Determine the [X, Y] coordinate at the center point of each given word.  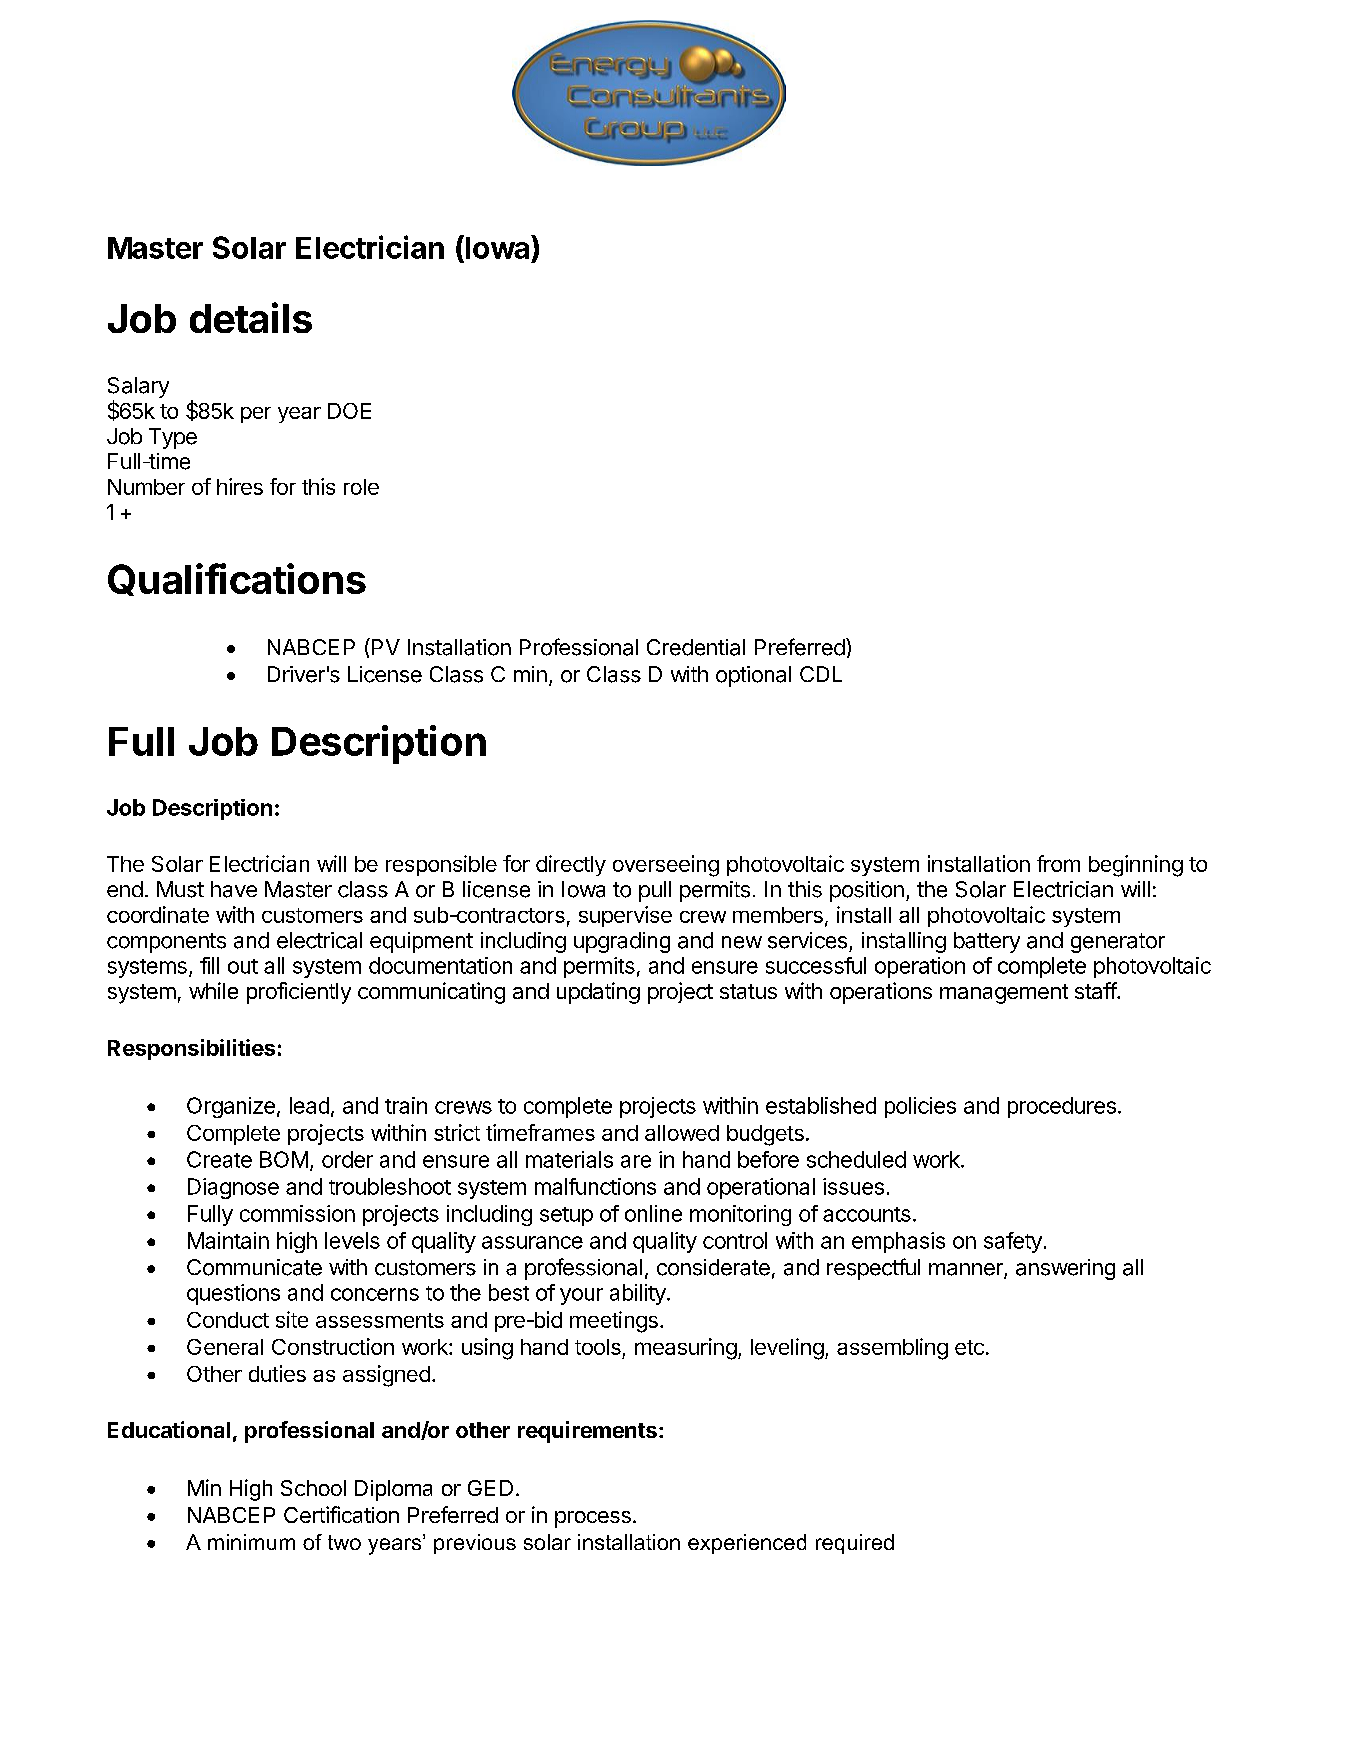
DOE [349, 411]
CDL [821, 674]
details [251, 317]
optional [753, 676]
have [234, 889]
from [1058, 863]
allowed [682, 1133]
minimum [251, 1542]
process [593, 1519]
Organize [231, 1107]
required [855, 1544]
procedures [1062, 1107]
